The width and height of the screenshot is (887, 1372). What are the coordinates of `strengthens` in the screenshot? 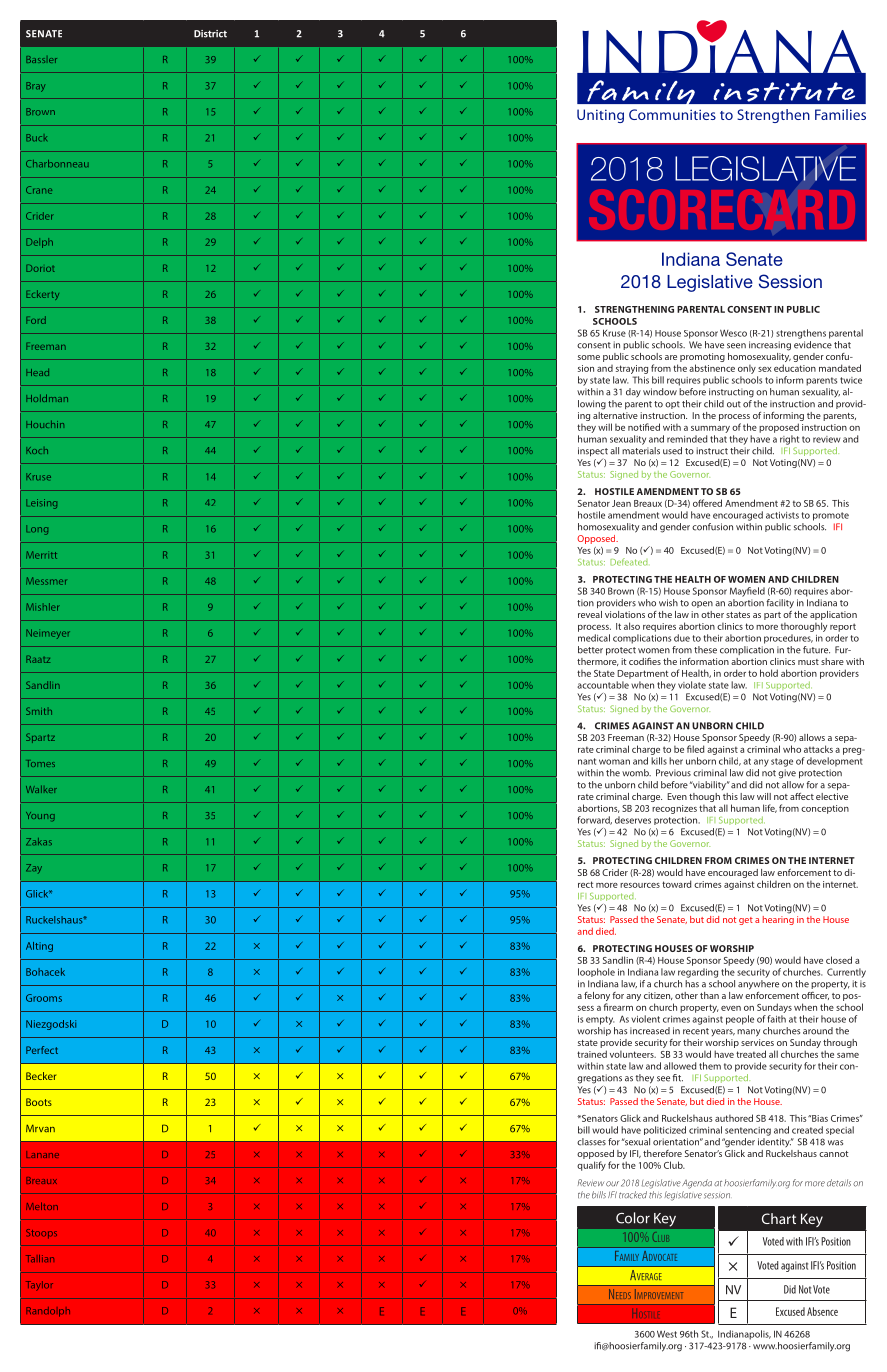 It's located at (801, 334).
